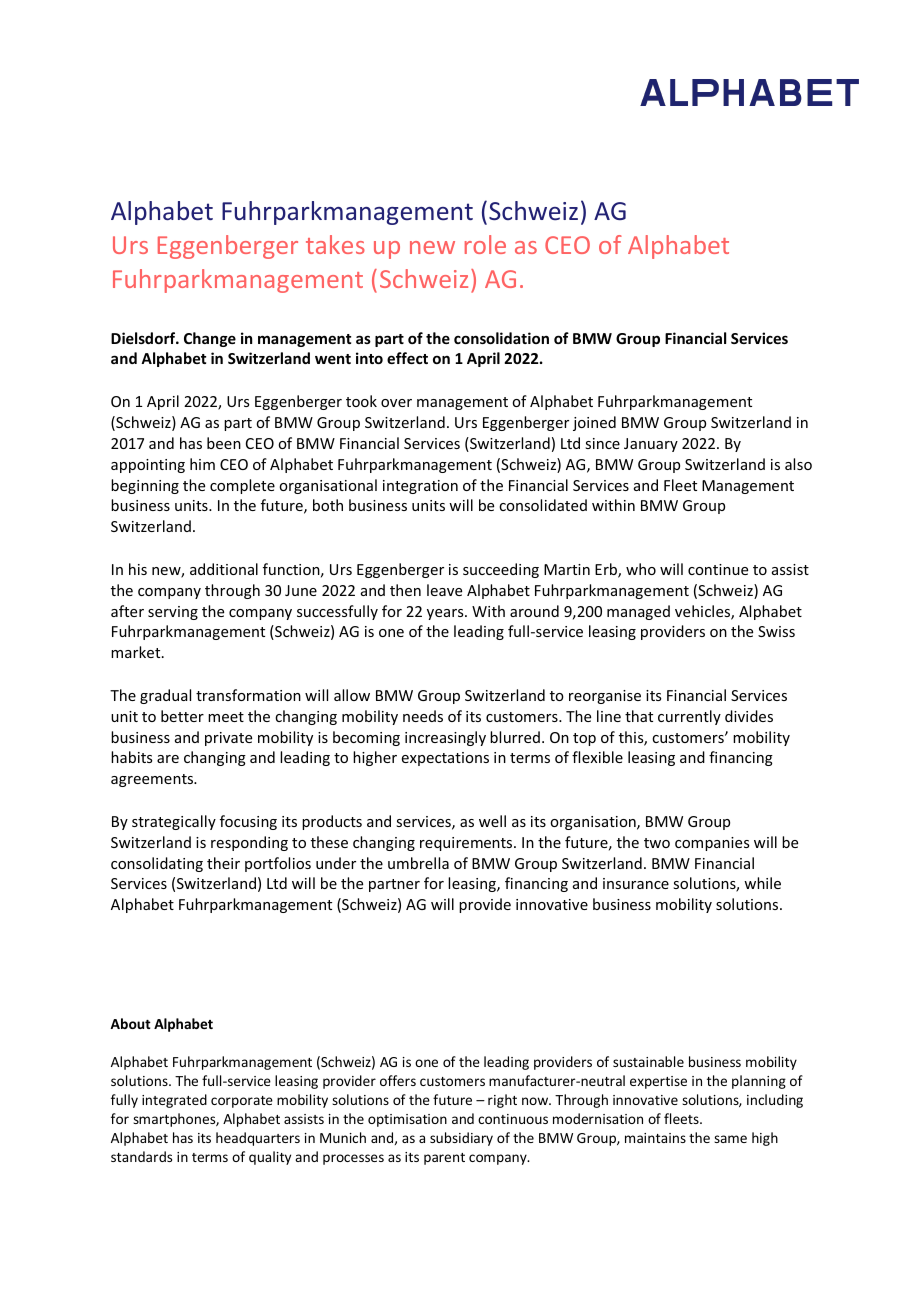 The width and height of the screenshot is (924, 1308). What do you see at coordinates (485, 244) in the screenshot?
I see `role` at bounding box center [485, 244].
